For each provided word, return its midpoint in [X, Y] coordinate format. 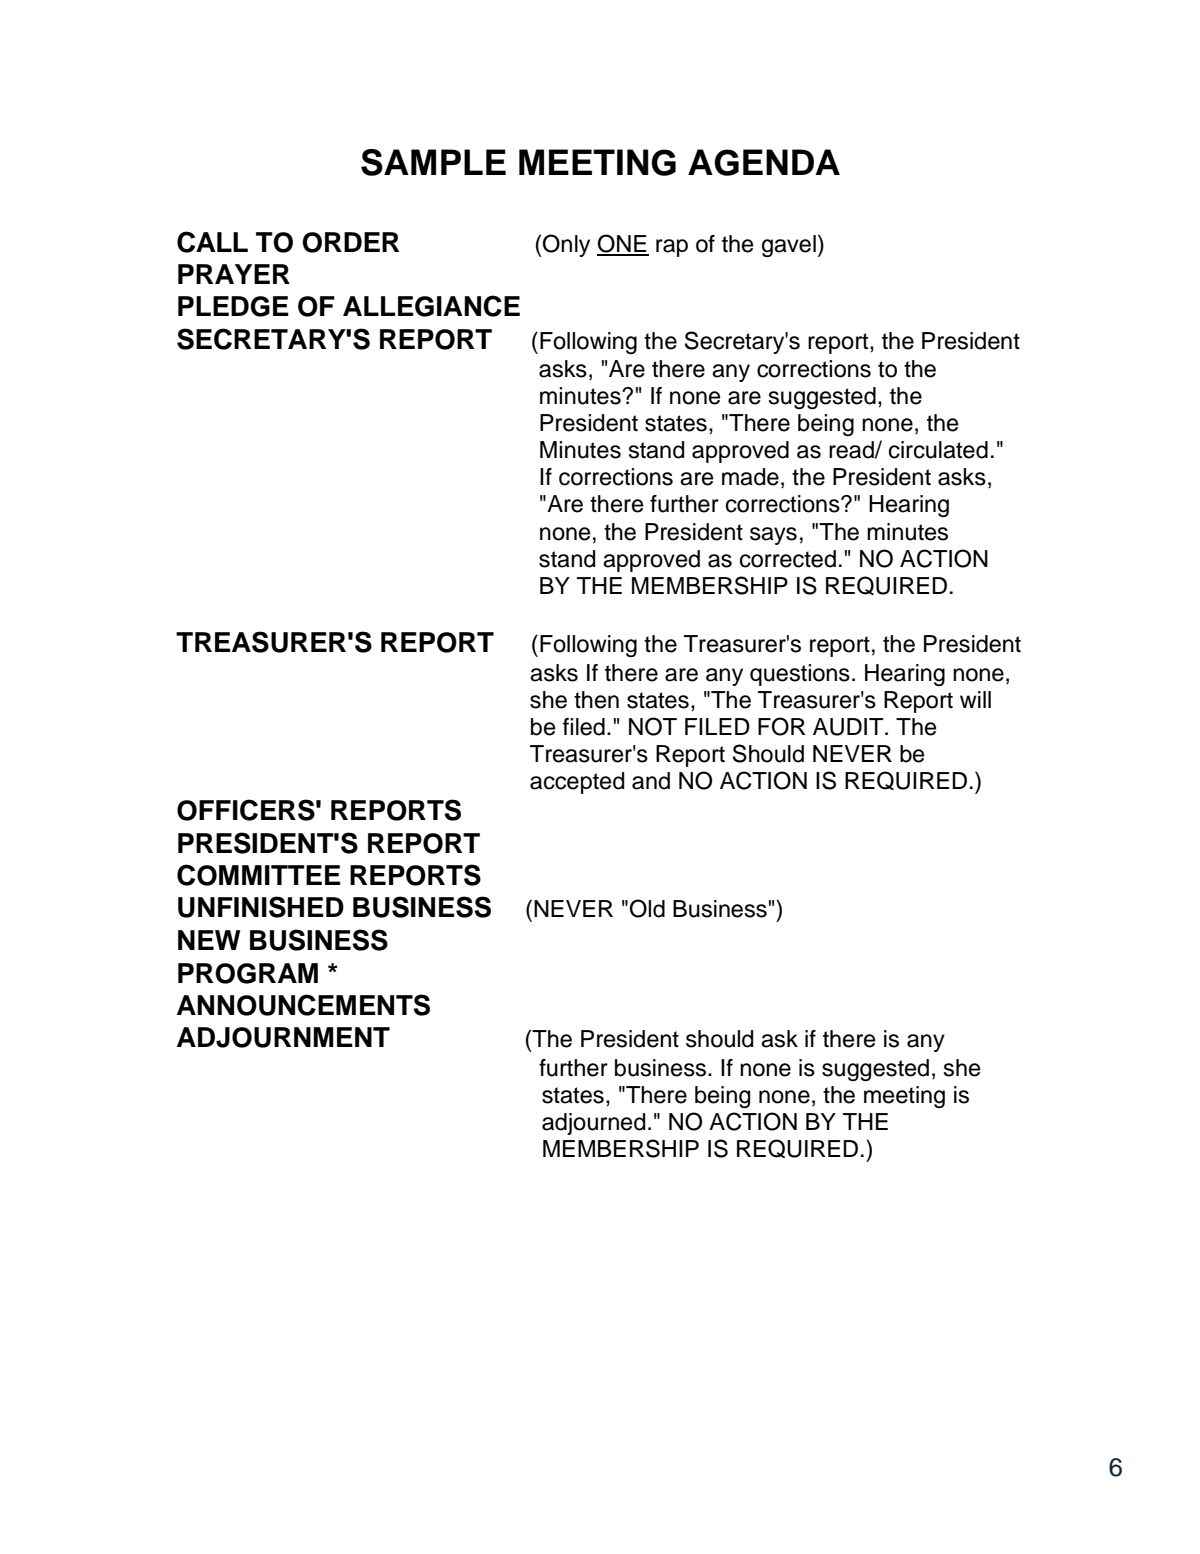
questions [800, 675]
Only [565, 245]
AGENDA [764, 162]
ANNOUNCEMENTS [303, 1005]
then [596, 700]
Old [647, 908]
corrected [788, 559]
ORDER [350, 242]
